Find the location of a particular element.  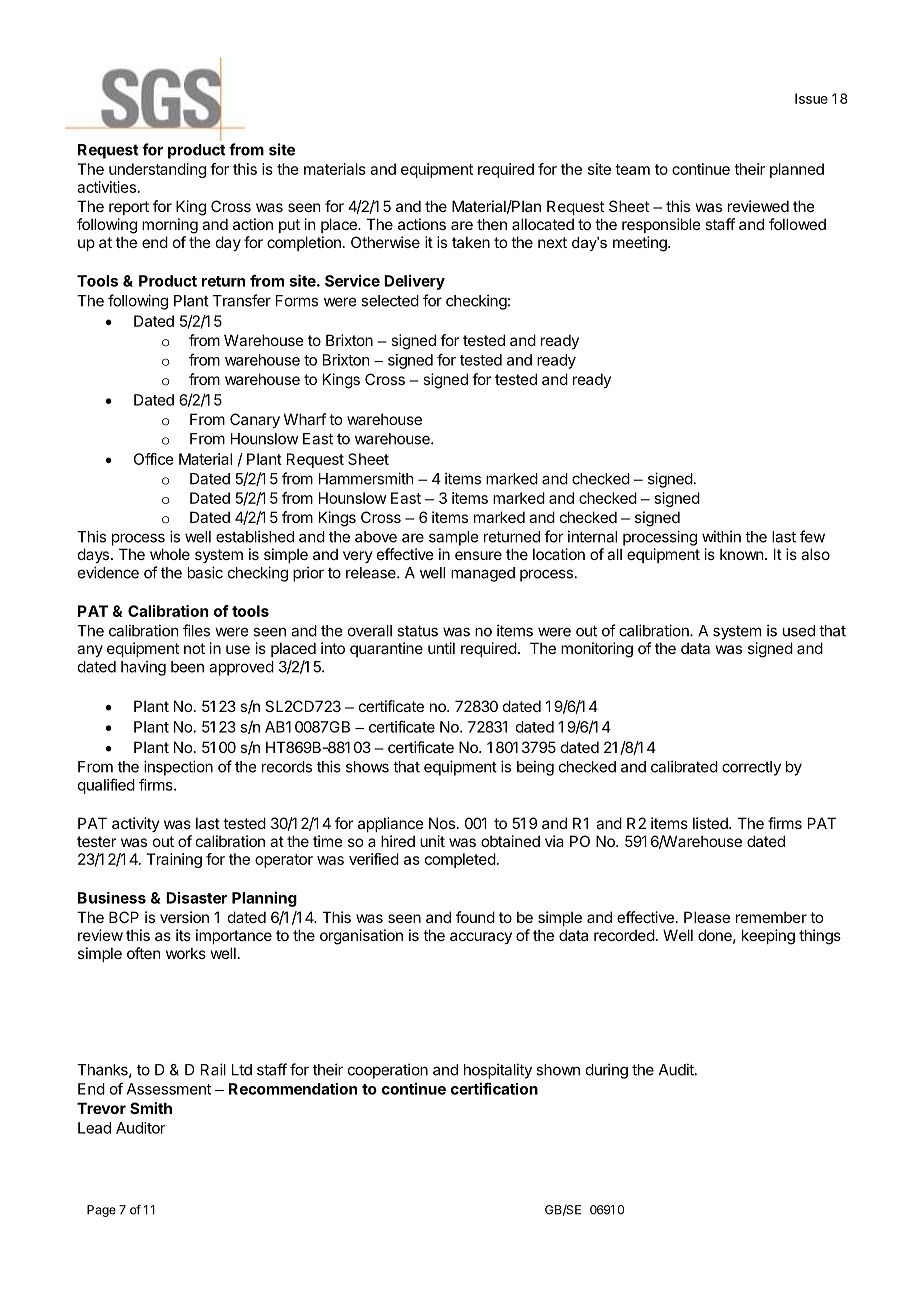

understanding is located at coordinates (157, 170).
